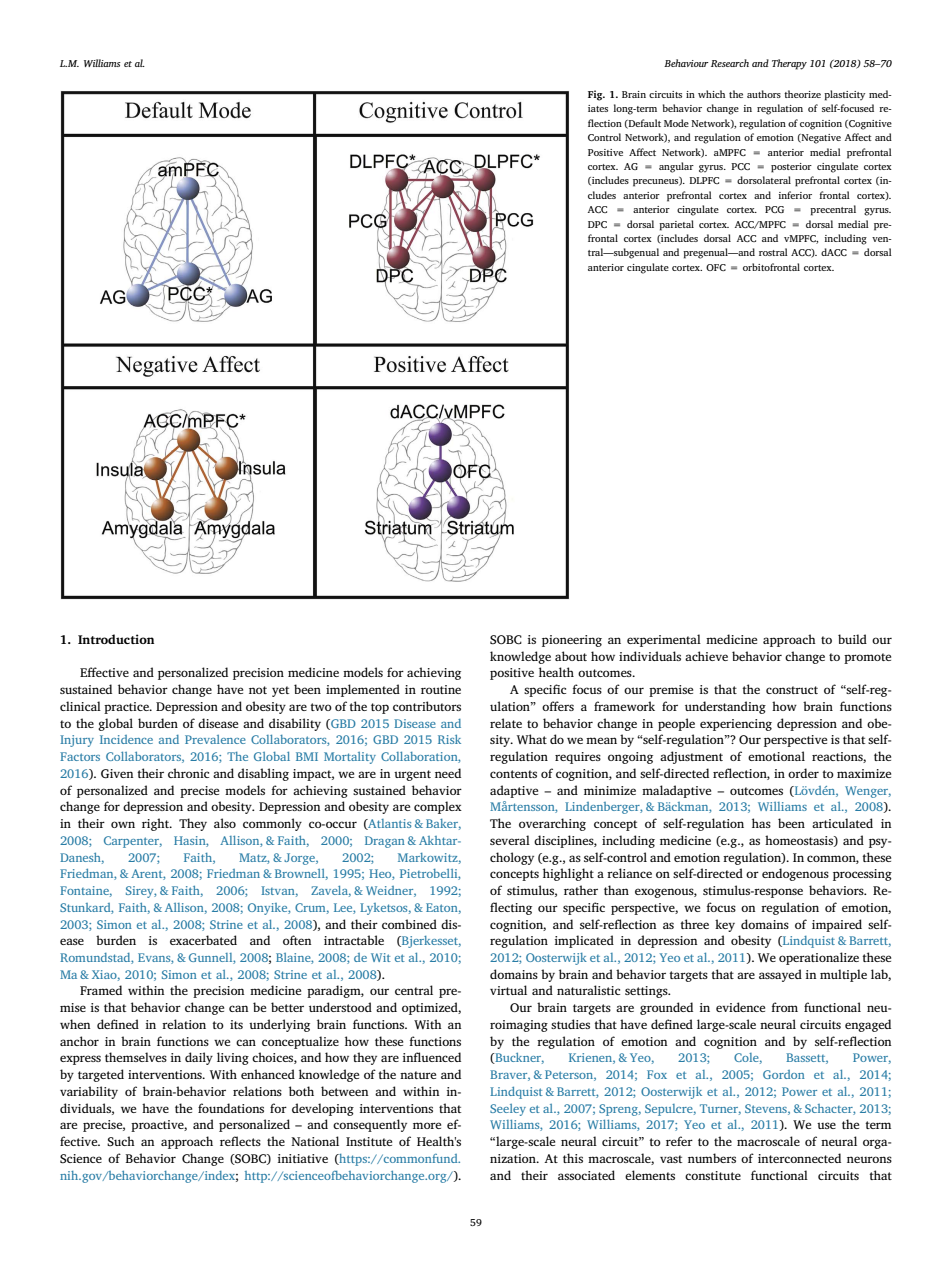 This screenshot has width=952, height=1270. What do you see at coordinates (596, 95) in the screenshot?
I see `Fig` at bounding box center [596, 95].
